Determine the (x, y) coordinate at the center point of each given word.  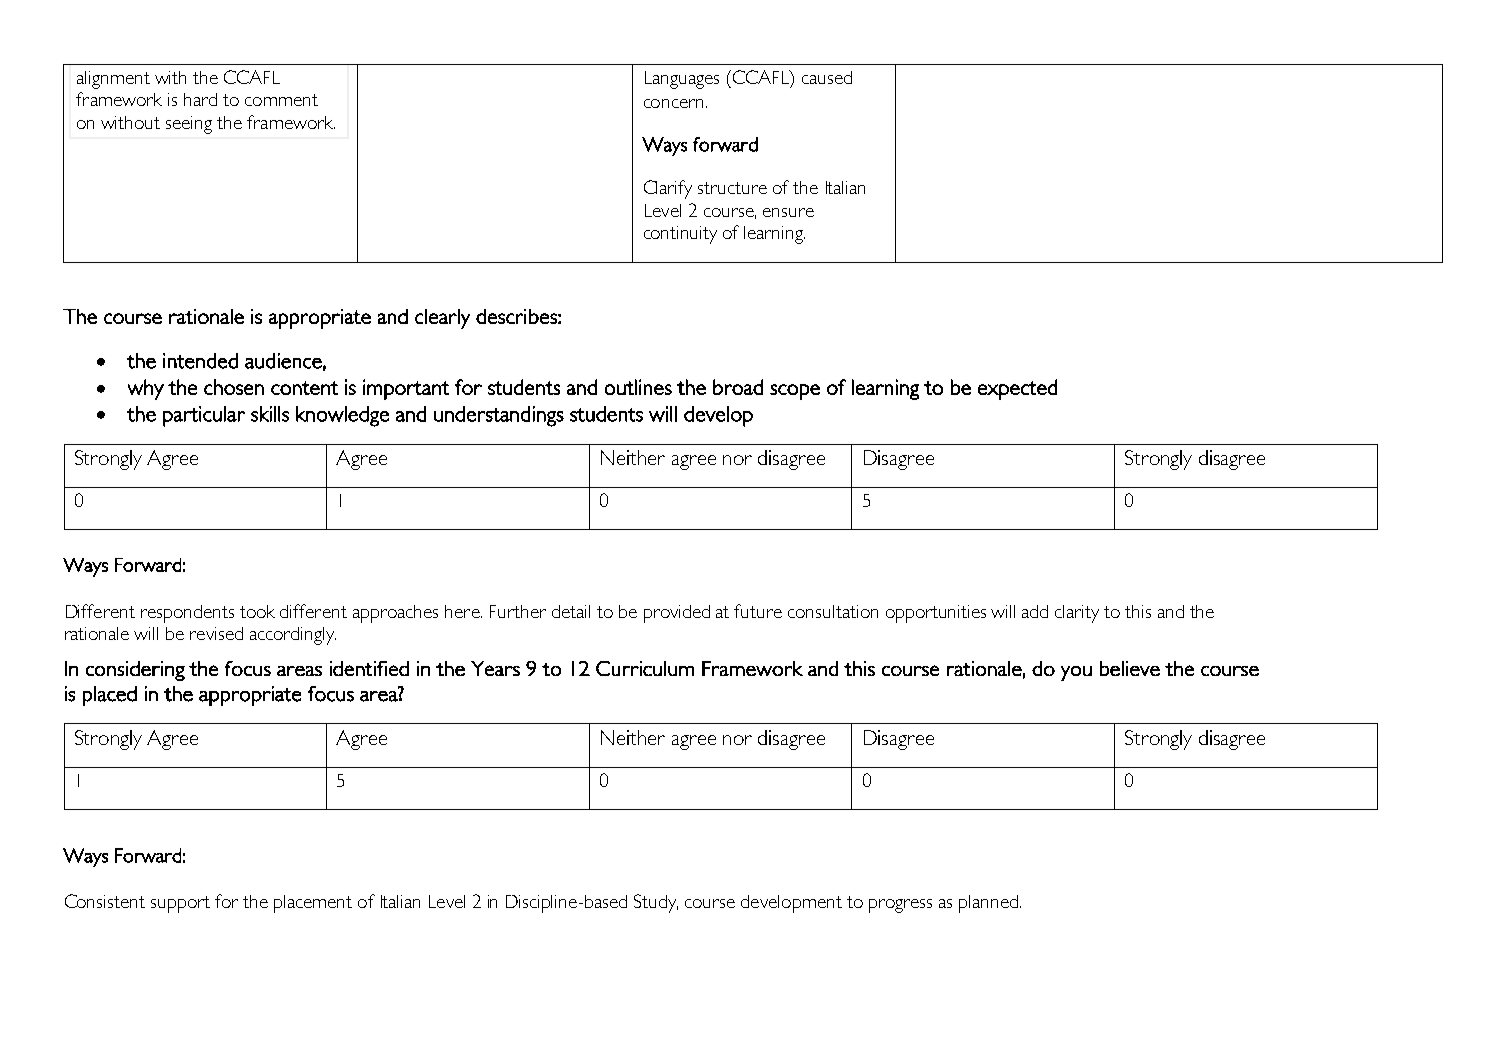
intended (200, 361)
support (180, 904)
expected (1017, 389)
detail (571, 611)
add (1035, 611)
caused (827, 77)
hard (200, 99)
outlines (638, 387)
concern (675, 103)
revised (216, 633)
